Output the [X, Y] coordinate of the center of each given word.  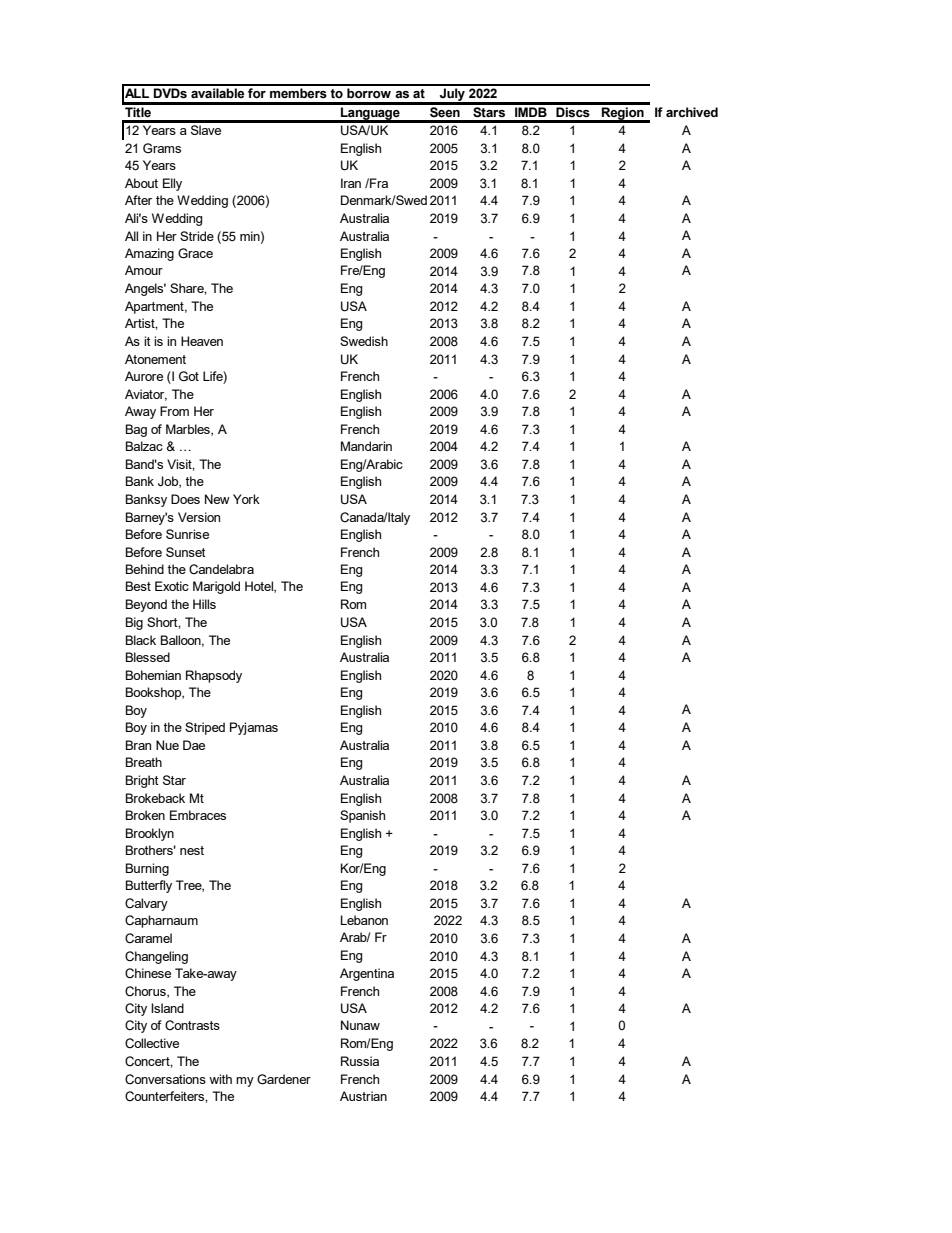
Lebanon [364, 920]
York [246, 499]
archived [692, 112]
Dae [194, 745]
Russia [360, 1061]
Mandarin [366, 446]
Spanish [362, 816]
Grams [162, 148]
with [220, 1079]
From [174, 411]
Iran [351, 183]
